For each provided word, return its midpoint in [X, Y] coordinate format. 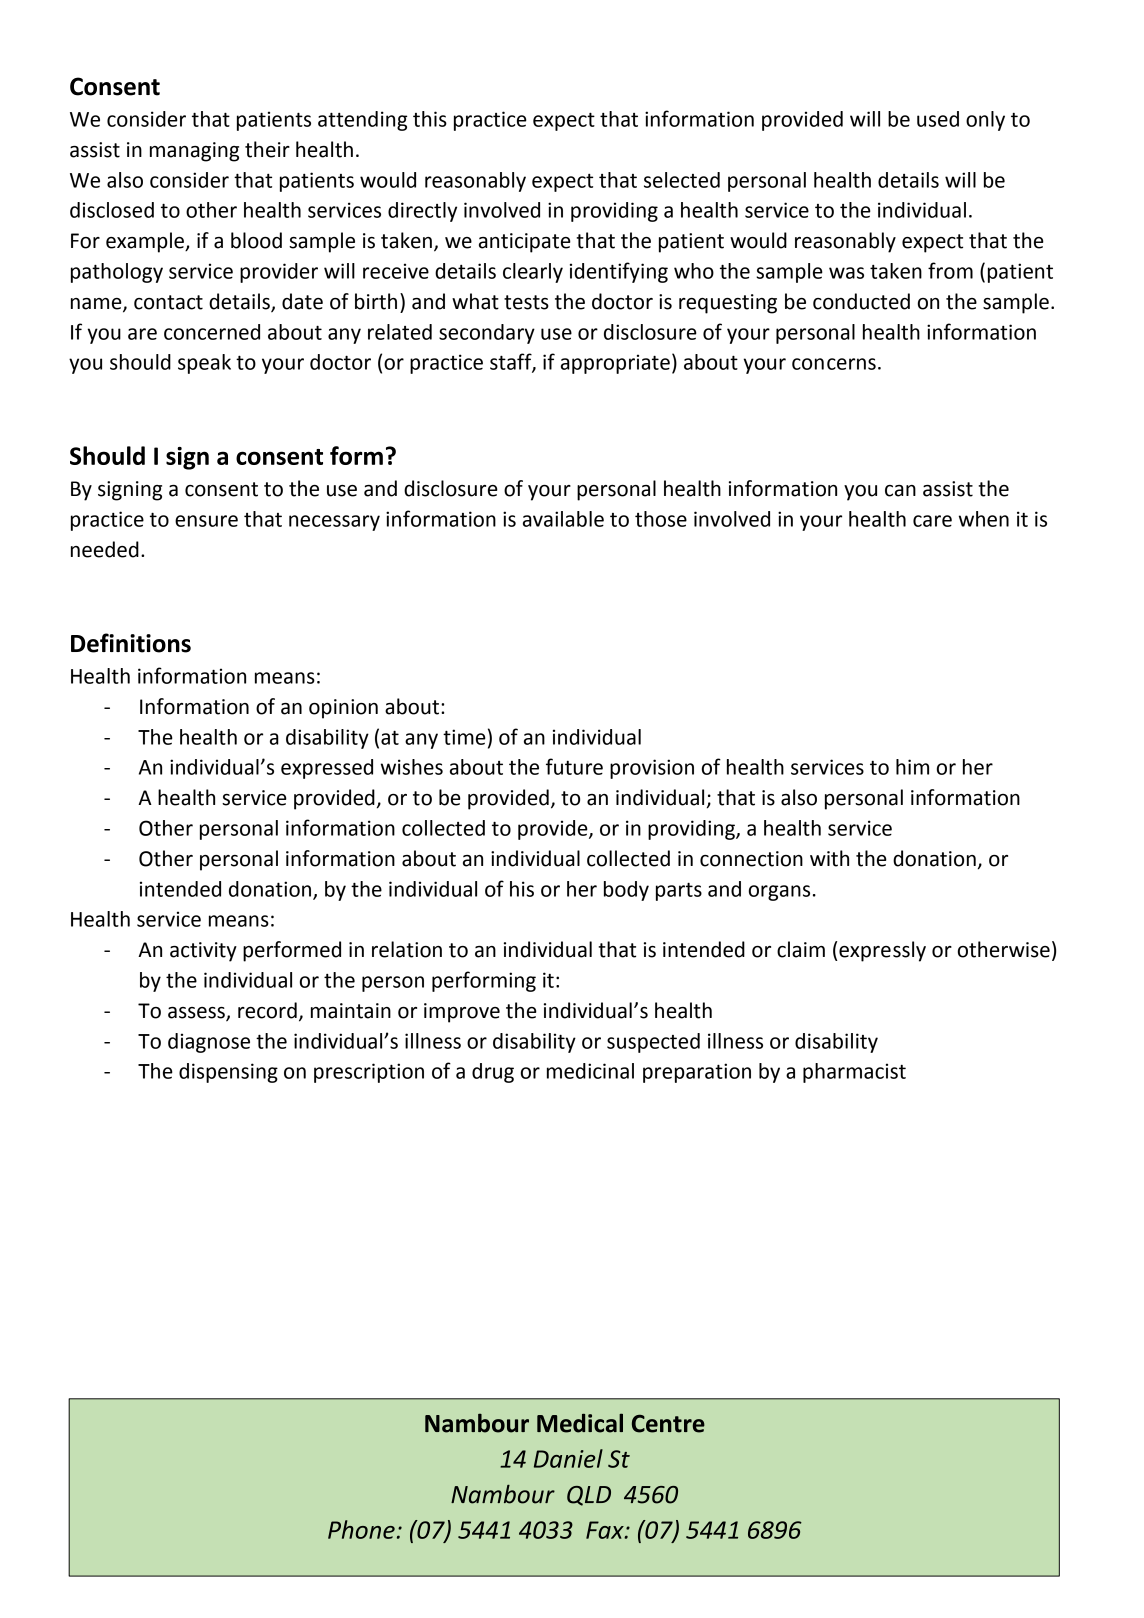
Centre [668, 1423]
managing [194, 152]
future [574, 766]
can [900, 491]
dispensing [228, 1073]
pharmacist [854, 1073]
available [563, 519]
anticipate [525, 243]
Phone [361, 1529]
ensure [206, 521]
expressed [327, 769]
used [938, 119]
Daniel [568, 1458]
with [829, 858]
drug [493, 1073]
